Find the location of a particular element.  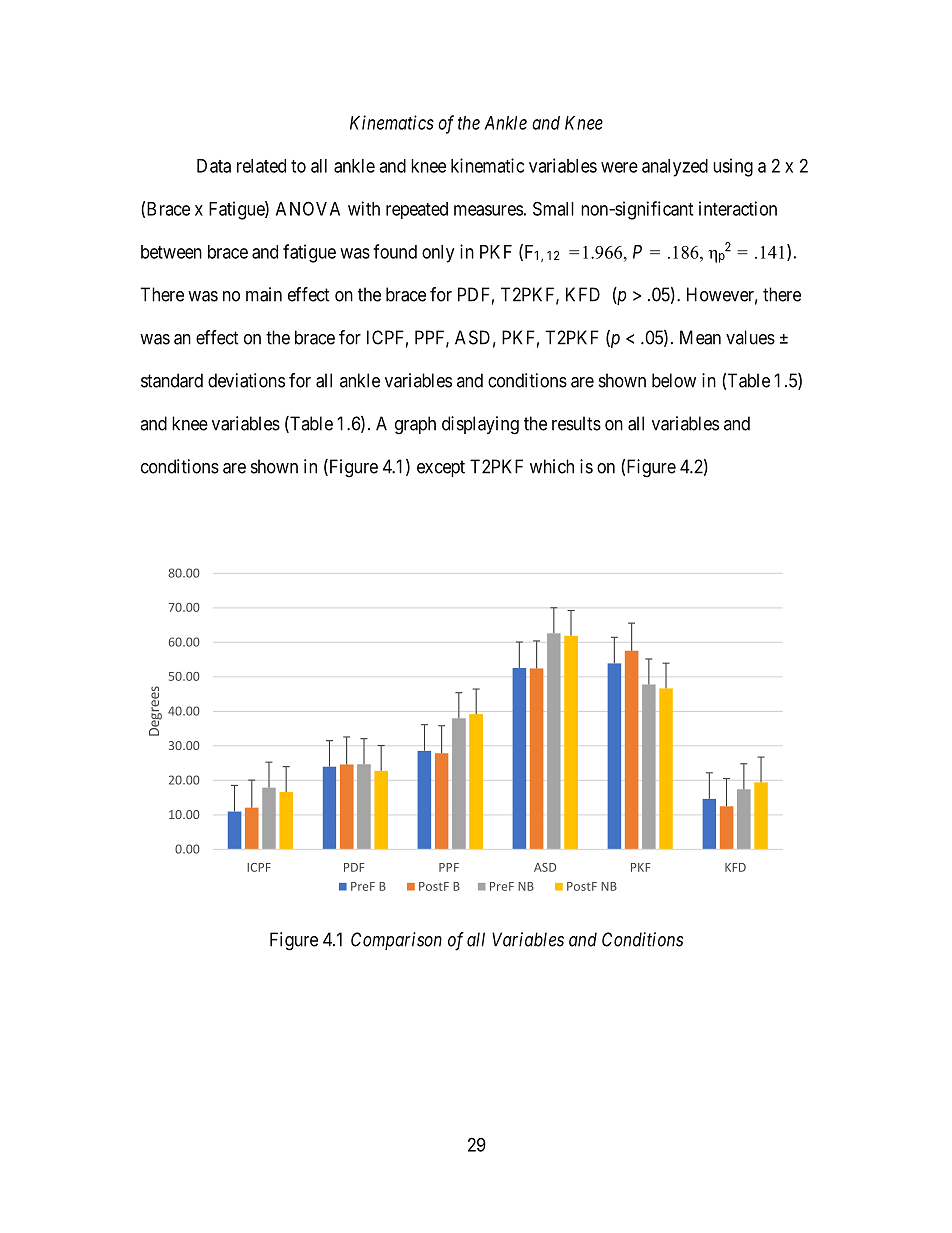

Comparison is located at coordinates (396, 941).
